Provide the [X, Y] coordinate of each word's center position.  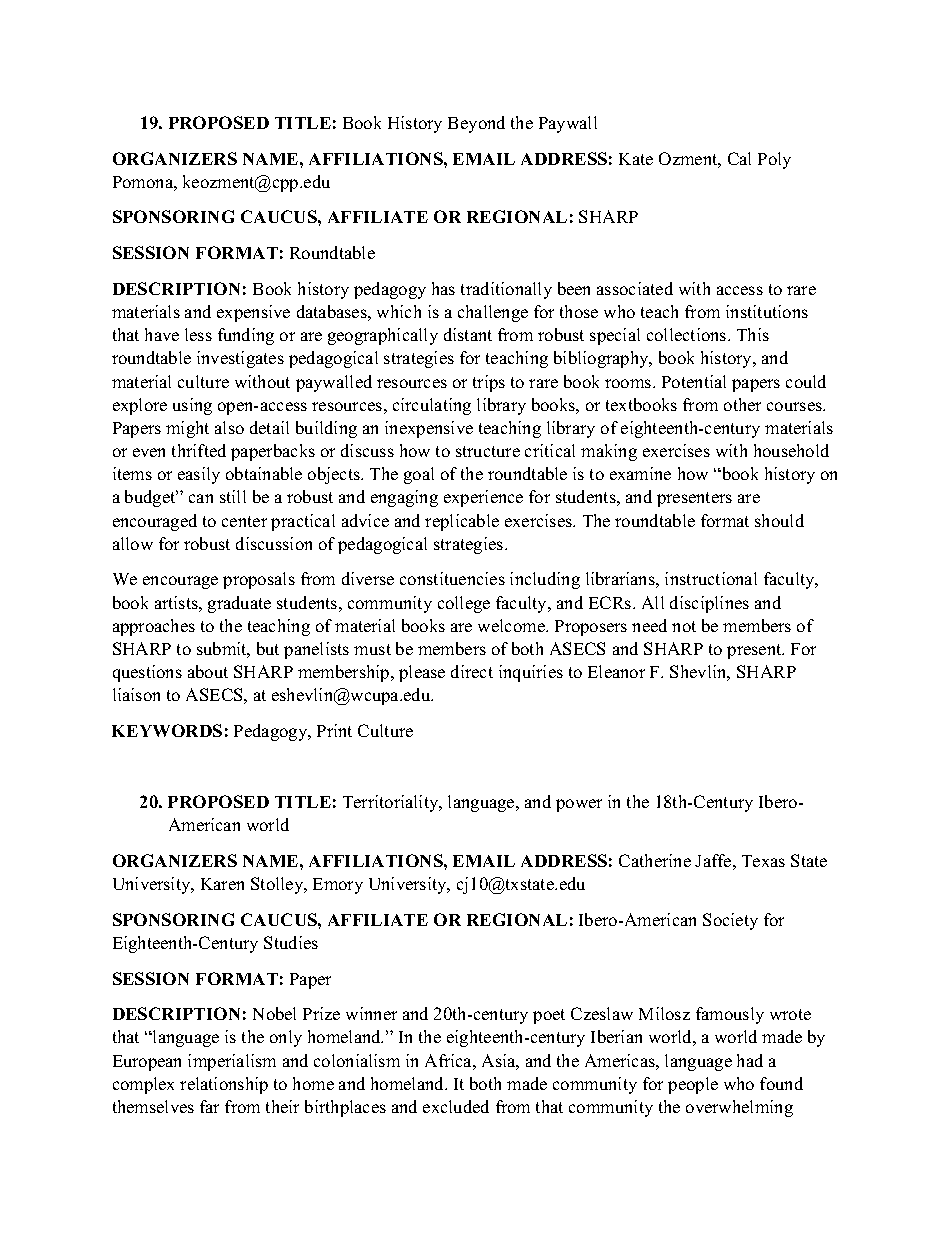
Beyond [476, 124]
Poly [774, 160]
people [693, 1085]
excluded [456, 1106]
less [198, 334]
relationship [224, 1085]
